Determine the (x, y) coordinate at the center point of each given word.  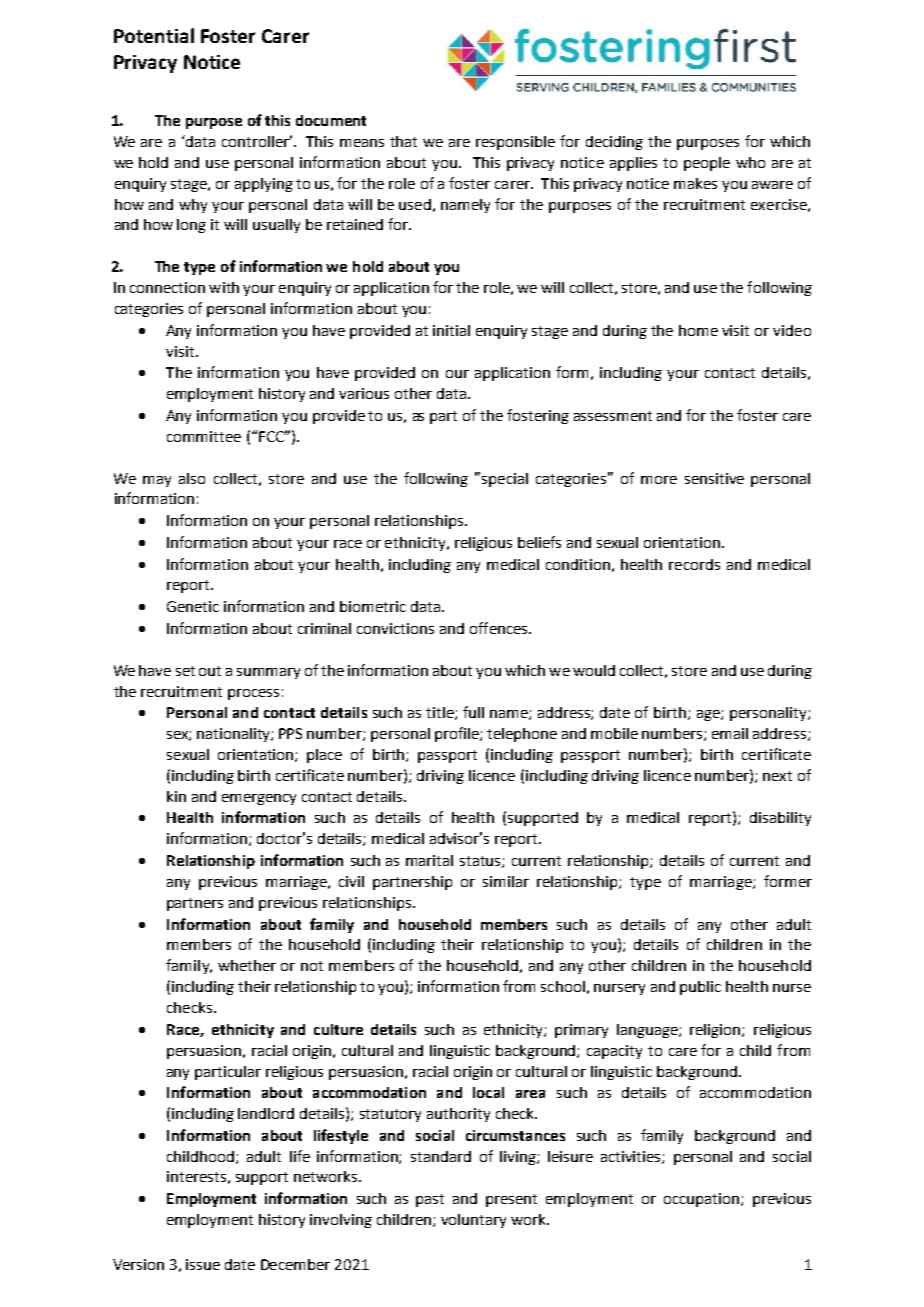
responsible (515, 143)
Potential (154, 35)
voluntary (473, 1221)
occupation (703, 1200)
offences (500, 628)
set (185, 671)
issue (203, 1264)
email (730, 733)
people (707, 164)
